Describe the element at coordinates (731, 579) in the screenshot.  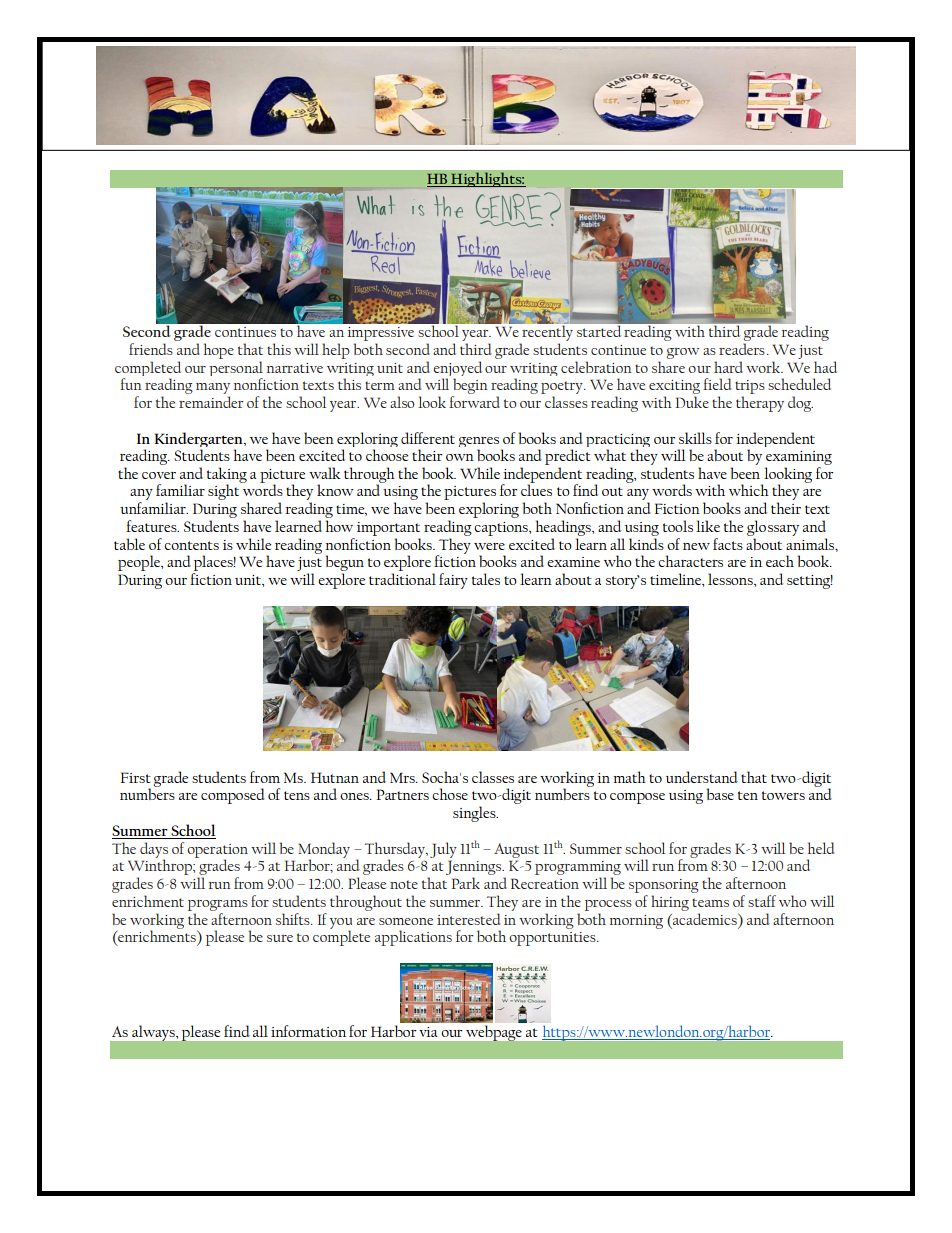
I see `lessons` at that location.
